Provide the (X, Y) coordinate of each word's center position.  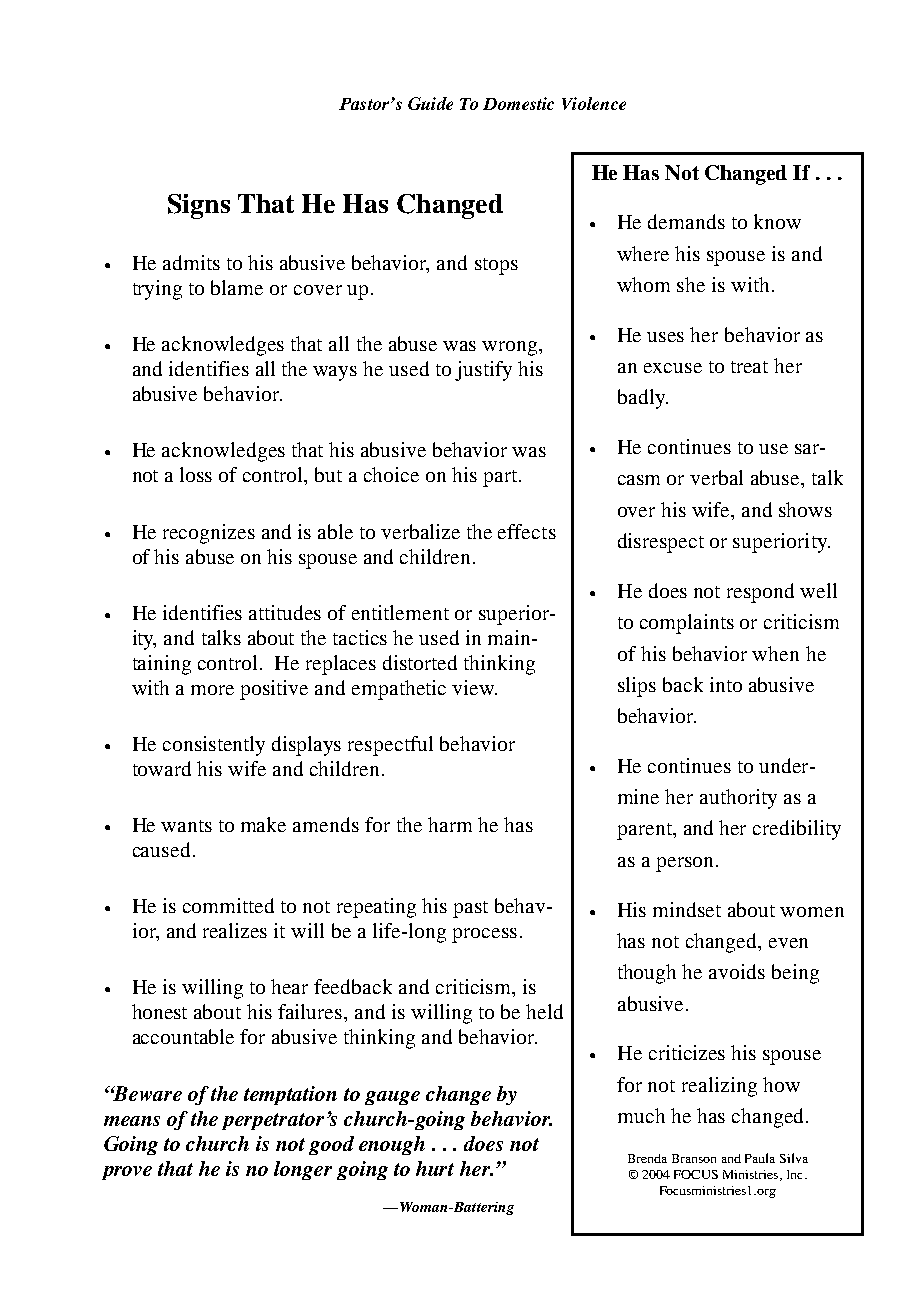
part (501, 478)
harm (450, 824)
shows (805, 509)
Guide (430, 103)
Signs (199, 206)
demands (686, 221)
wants (186, 826)
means (132, 1121)
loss (196, 474)
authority (738, 799)
